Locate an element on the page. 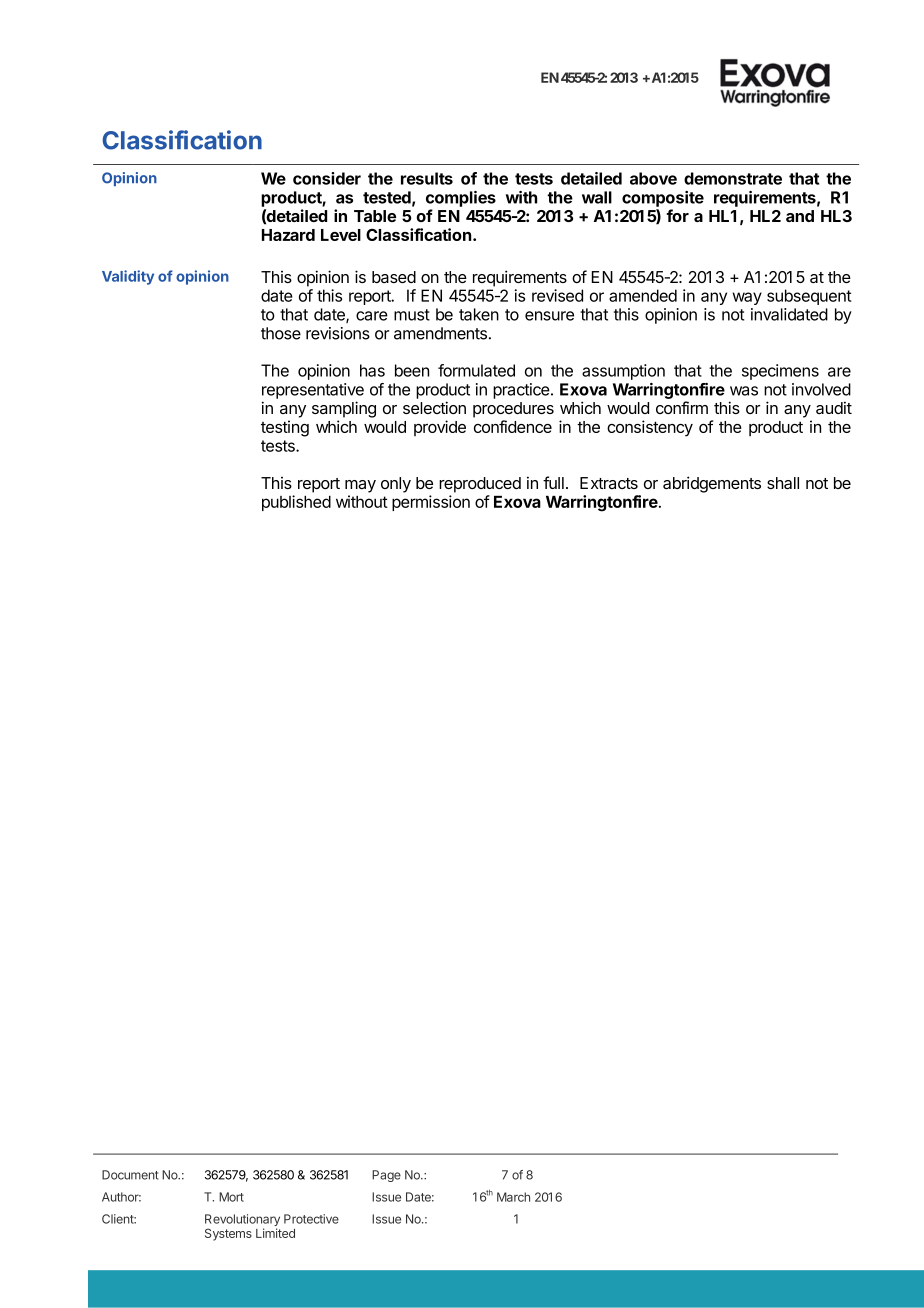 This page has width=924, height=1308. March is located at coordinates (513, 1197).
